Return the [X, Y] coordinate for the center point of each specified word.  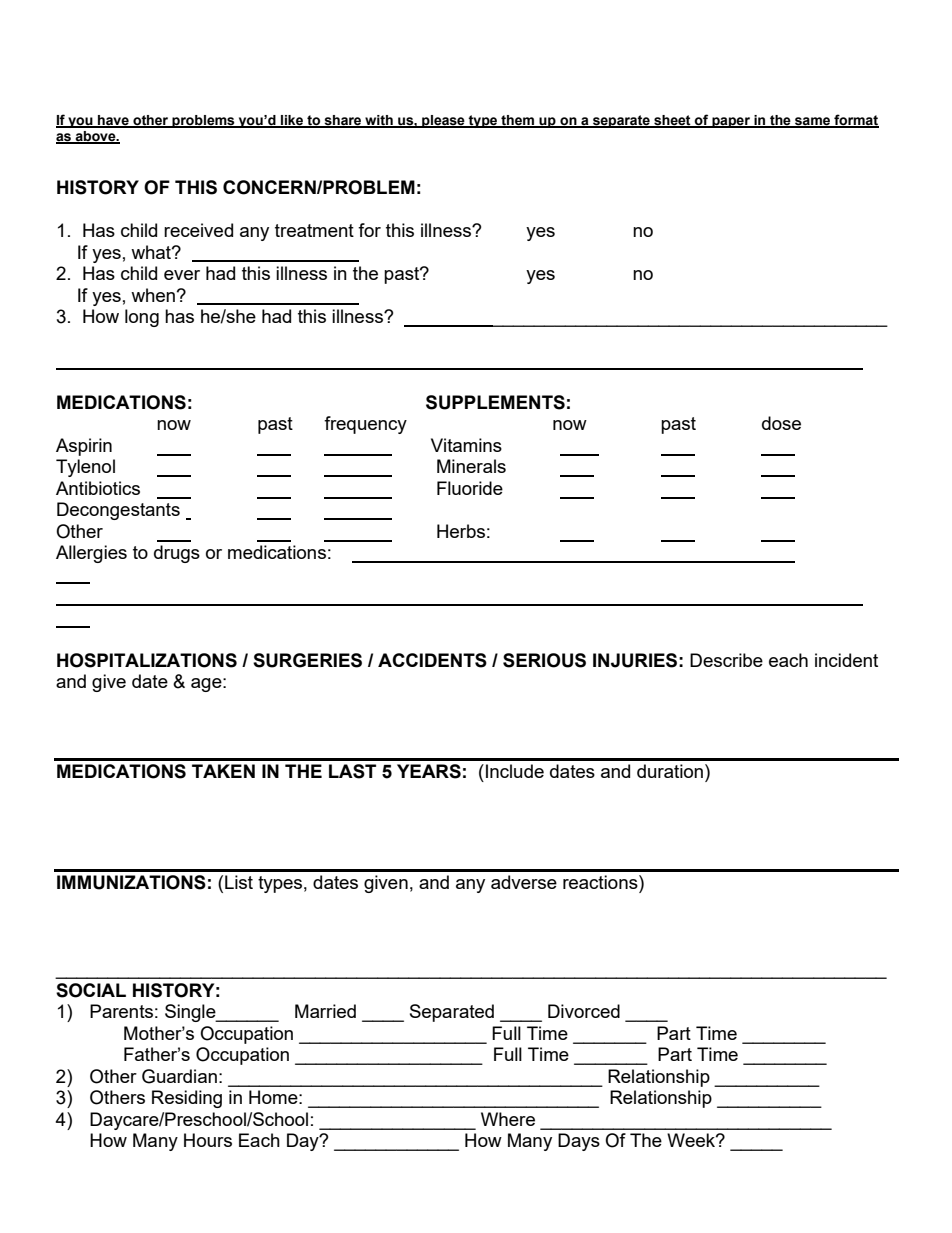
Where [508, 1119]
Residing [187, 1099]
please [443, 121]
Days [579, 1142]
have [113, 121]
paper [731, 122]
